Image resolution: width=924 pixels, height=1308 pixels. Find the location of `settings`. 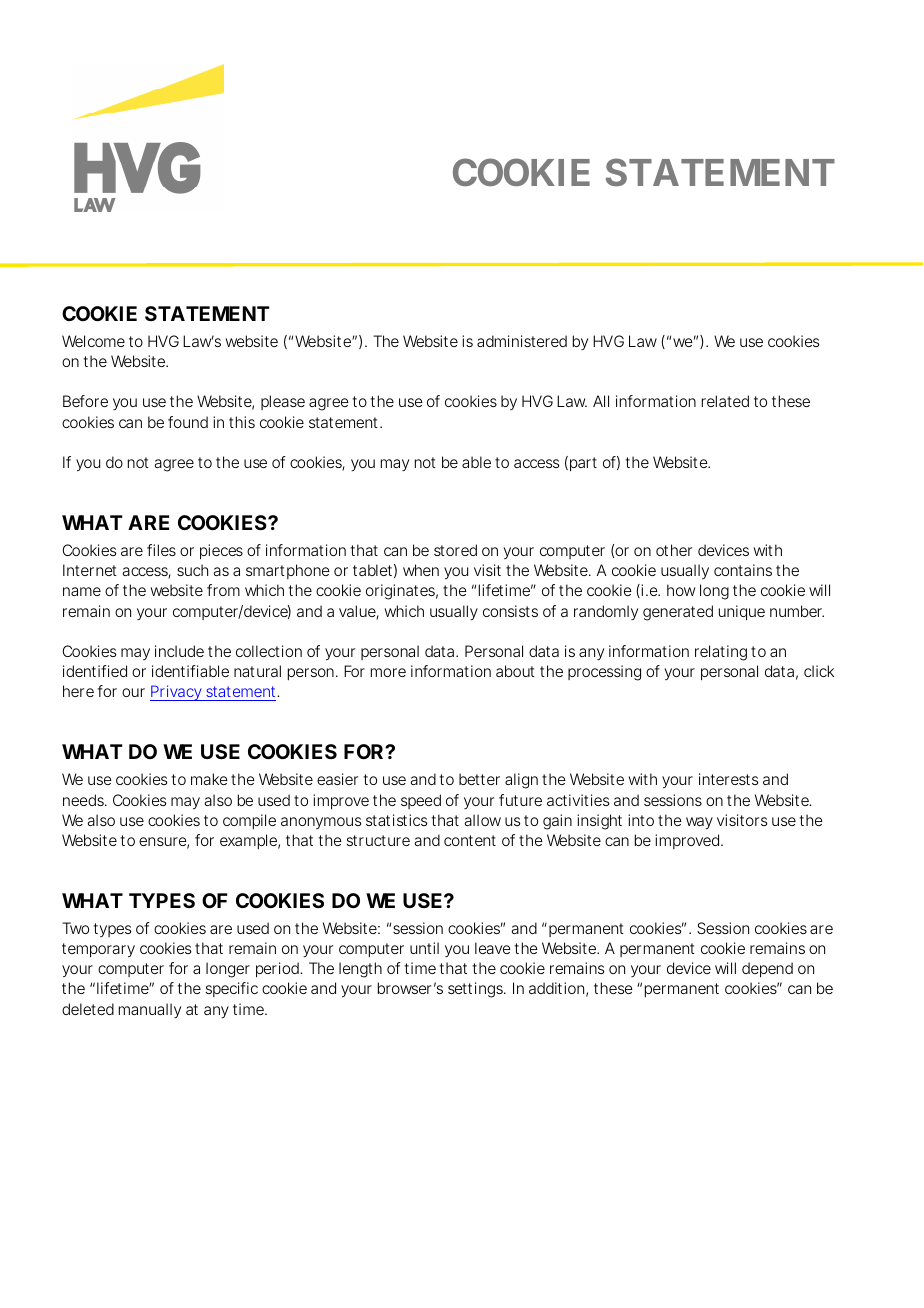

settings is located at coordinates (477, 990).
